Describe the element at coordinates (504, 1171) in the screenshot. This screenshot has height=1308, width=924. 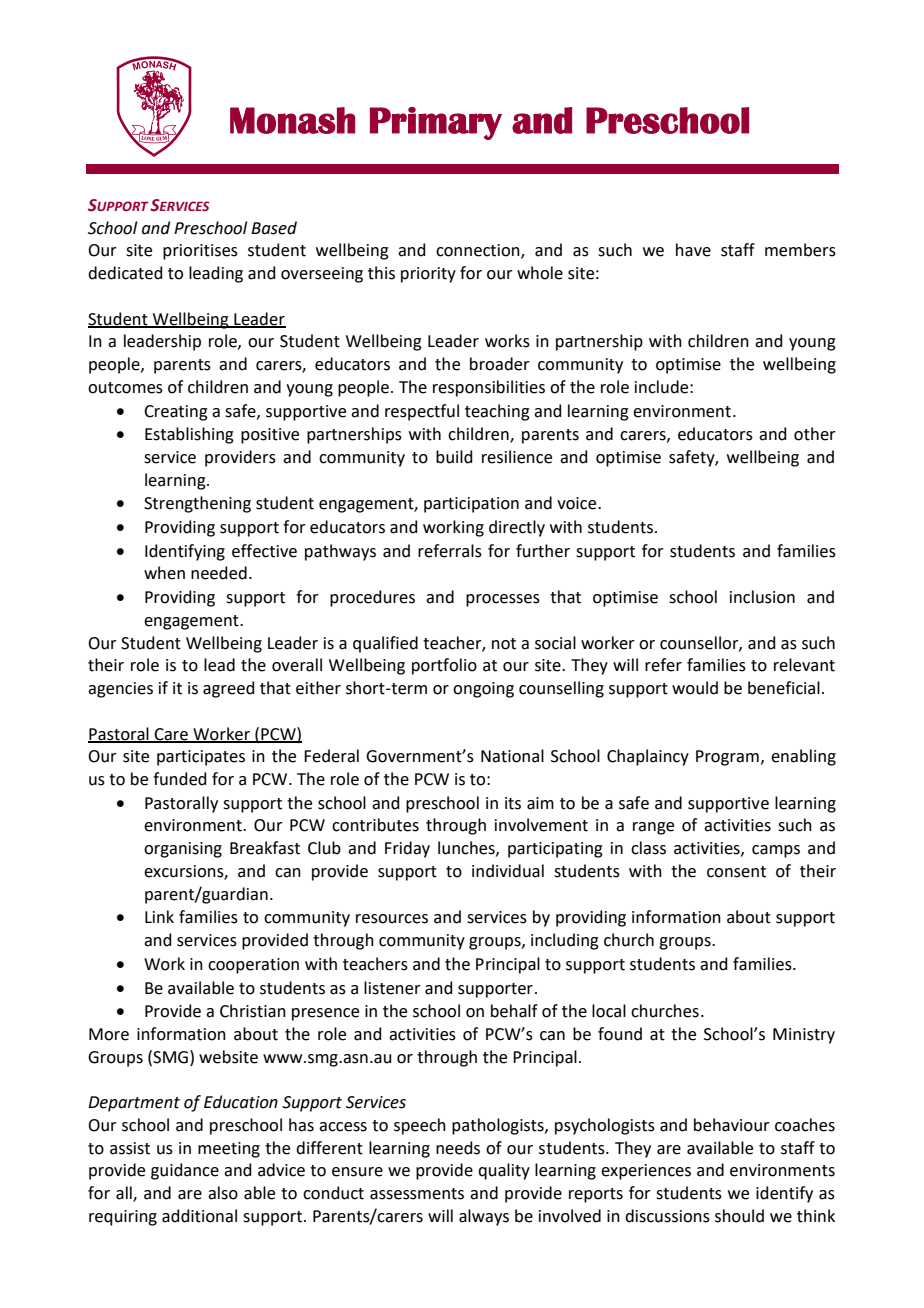
I see `quality` at that location.
